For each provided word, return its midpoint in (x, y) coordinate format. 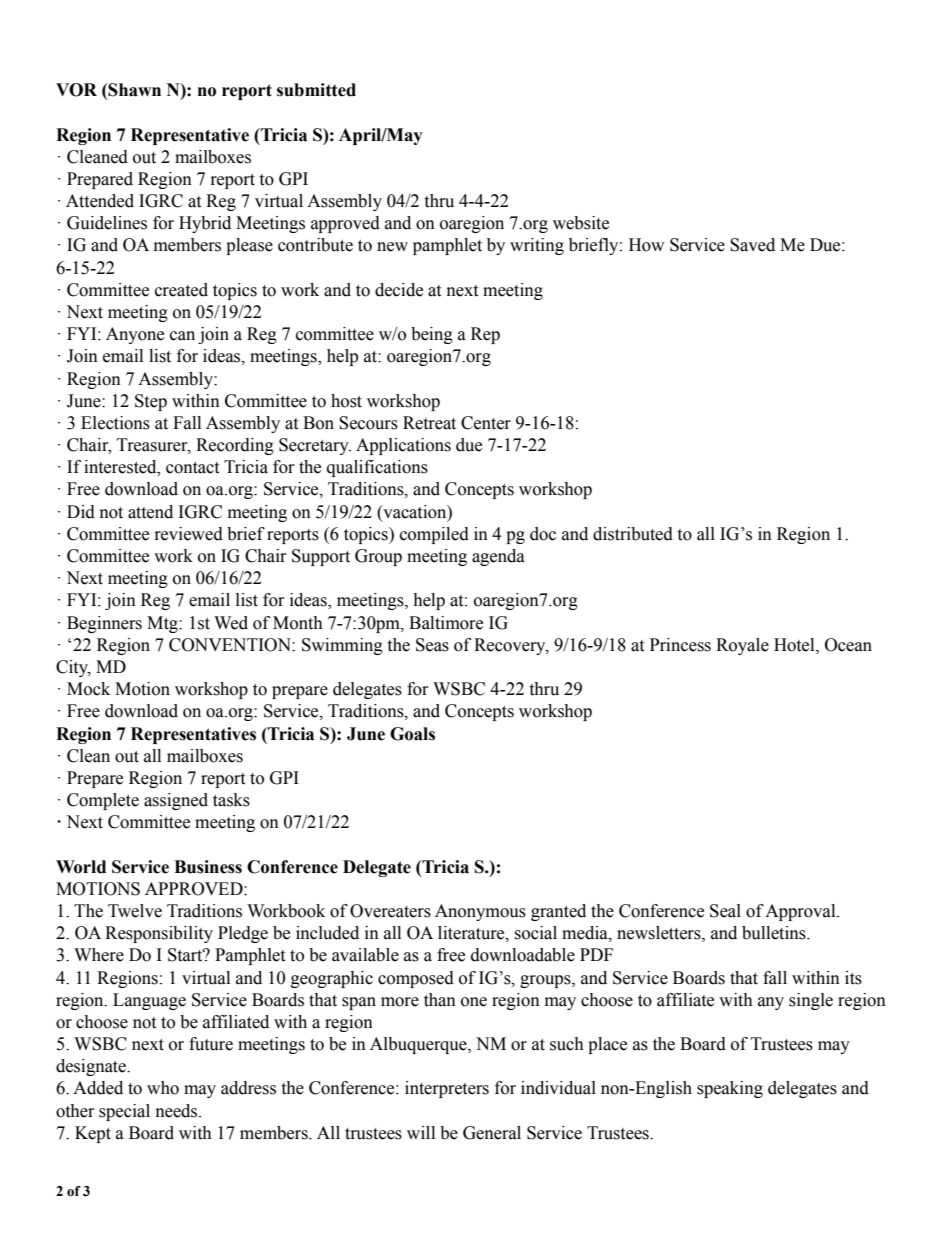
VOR (76, 90)
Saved (752, 245)
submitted (316, 90)
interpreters (447, 1089)
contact (192, 468)
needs (178, 1111)
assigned (176, 801)
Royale (742, 646)
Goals (412, 734)
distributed (633, 534)
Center (486, 423)
